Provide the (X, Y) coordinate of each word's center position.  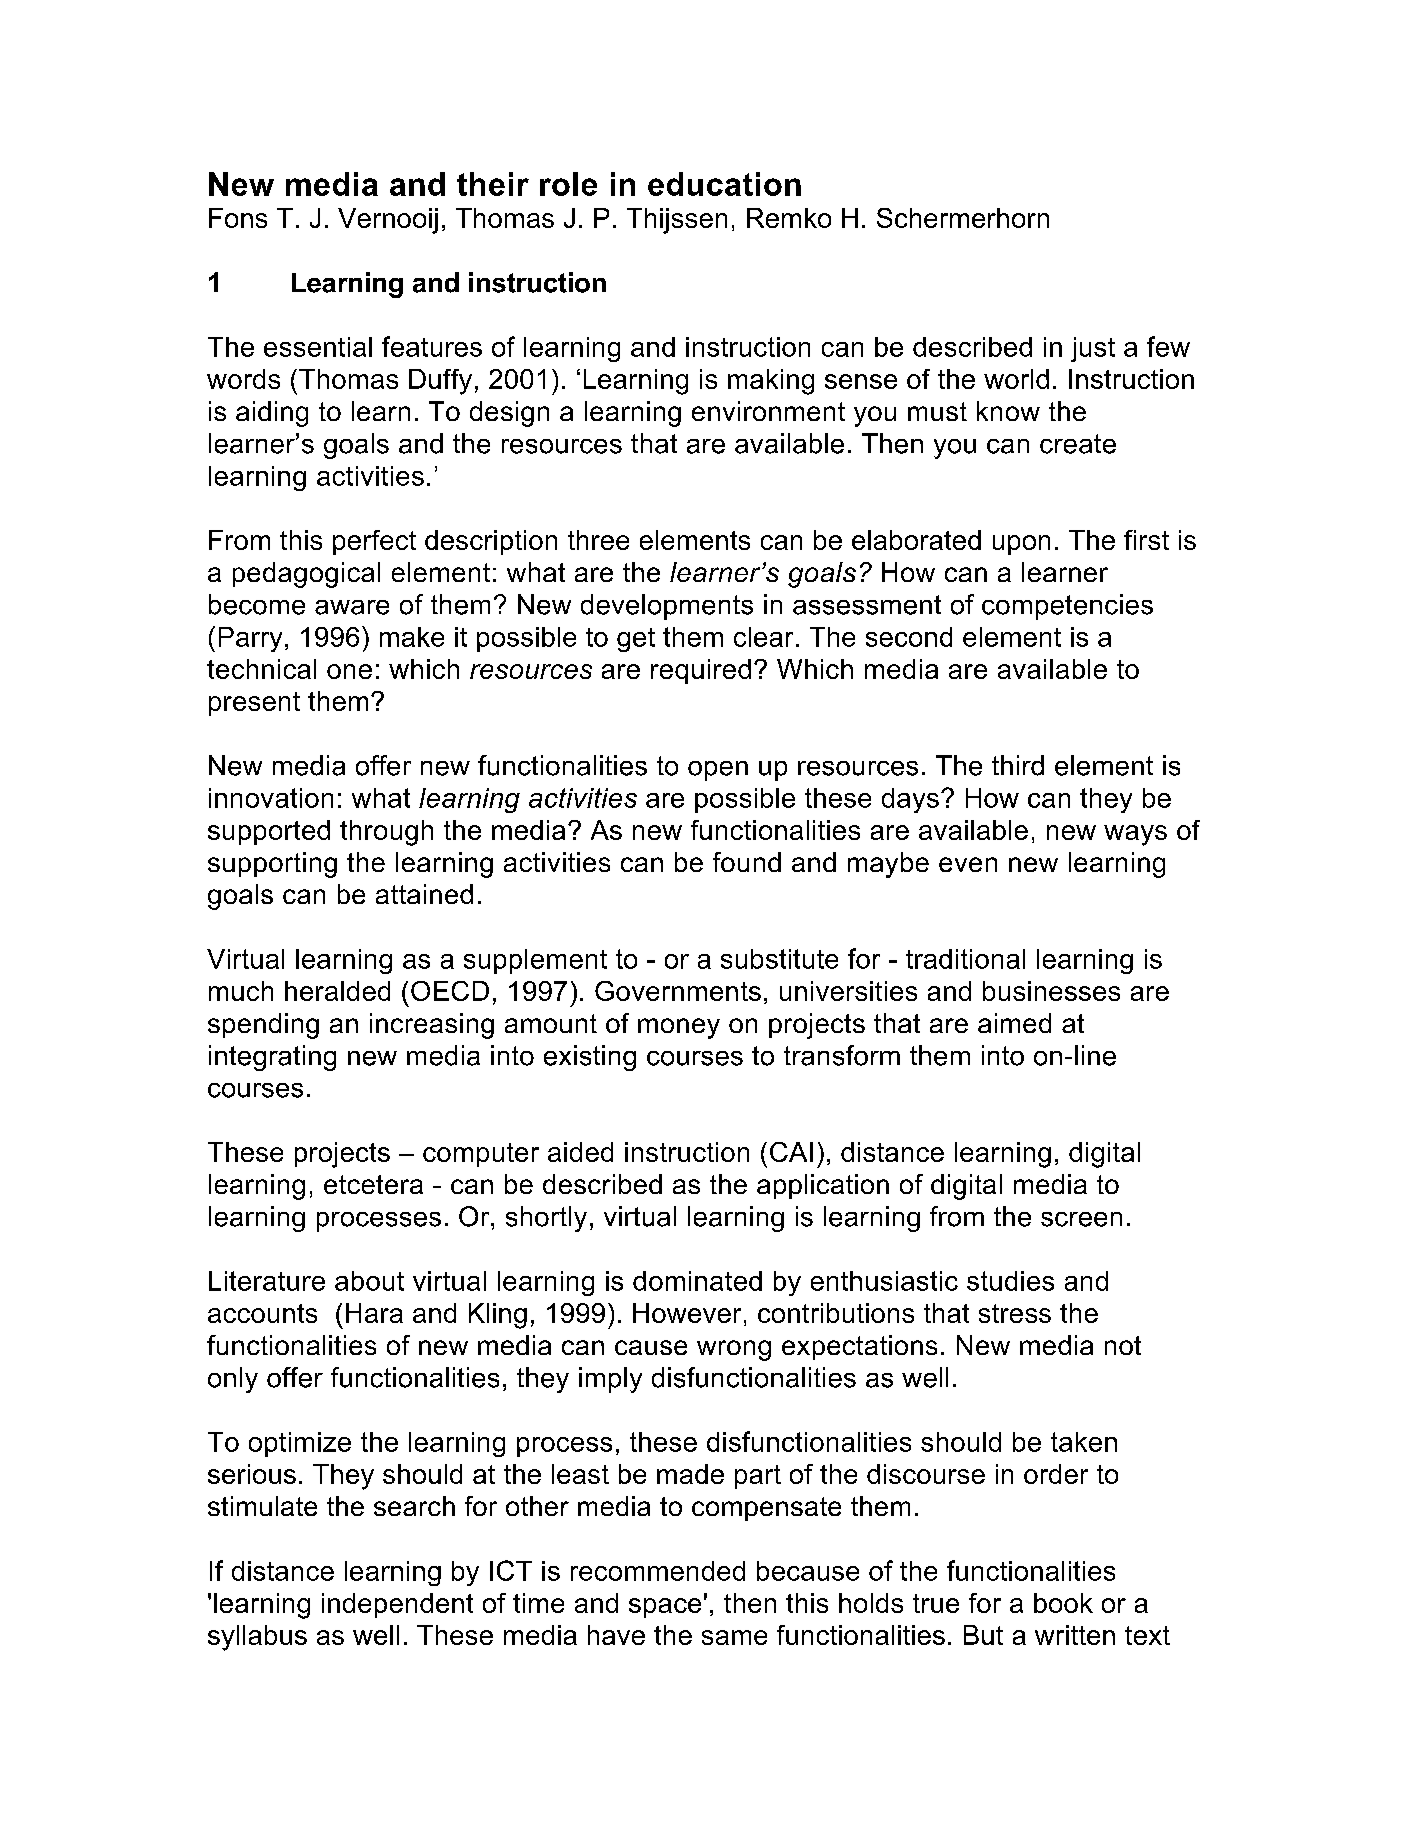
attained (424, 894)
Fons (238, 218)
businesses (1051, 991)
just (1093, 349)
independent (397, 1605)
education (724, 184)
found (747, 862)
